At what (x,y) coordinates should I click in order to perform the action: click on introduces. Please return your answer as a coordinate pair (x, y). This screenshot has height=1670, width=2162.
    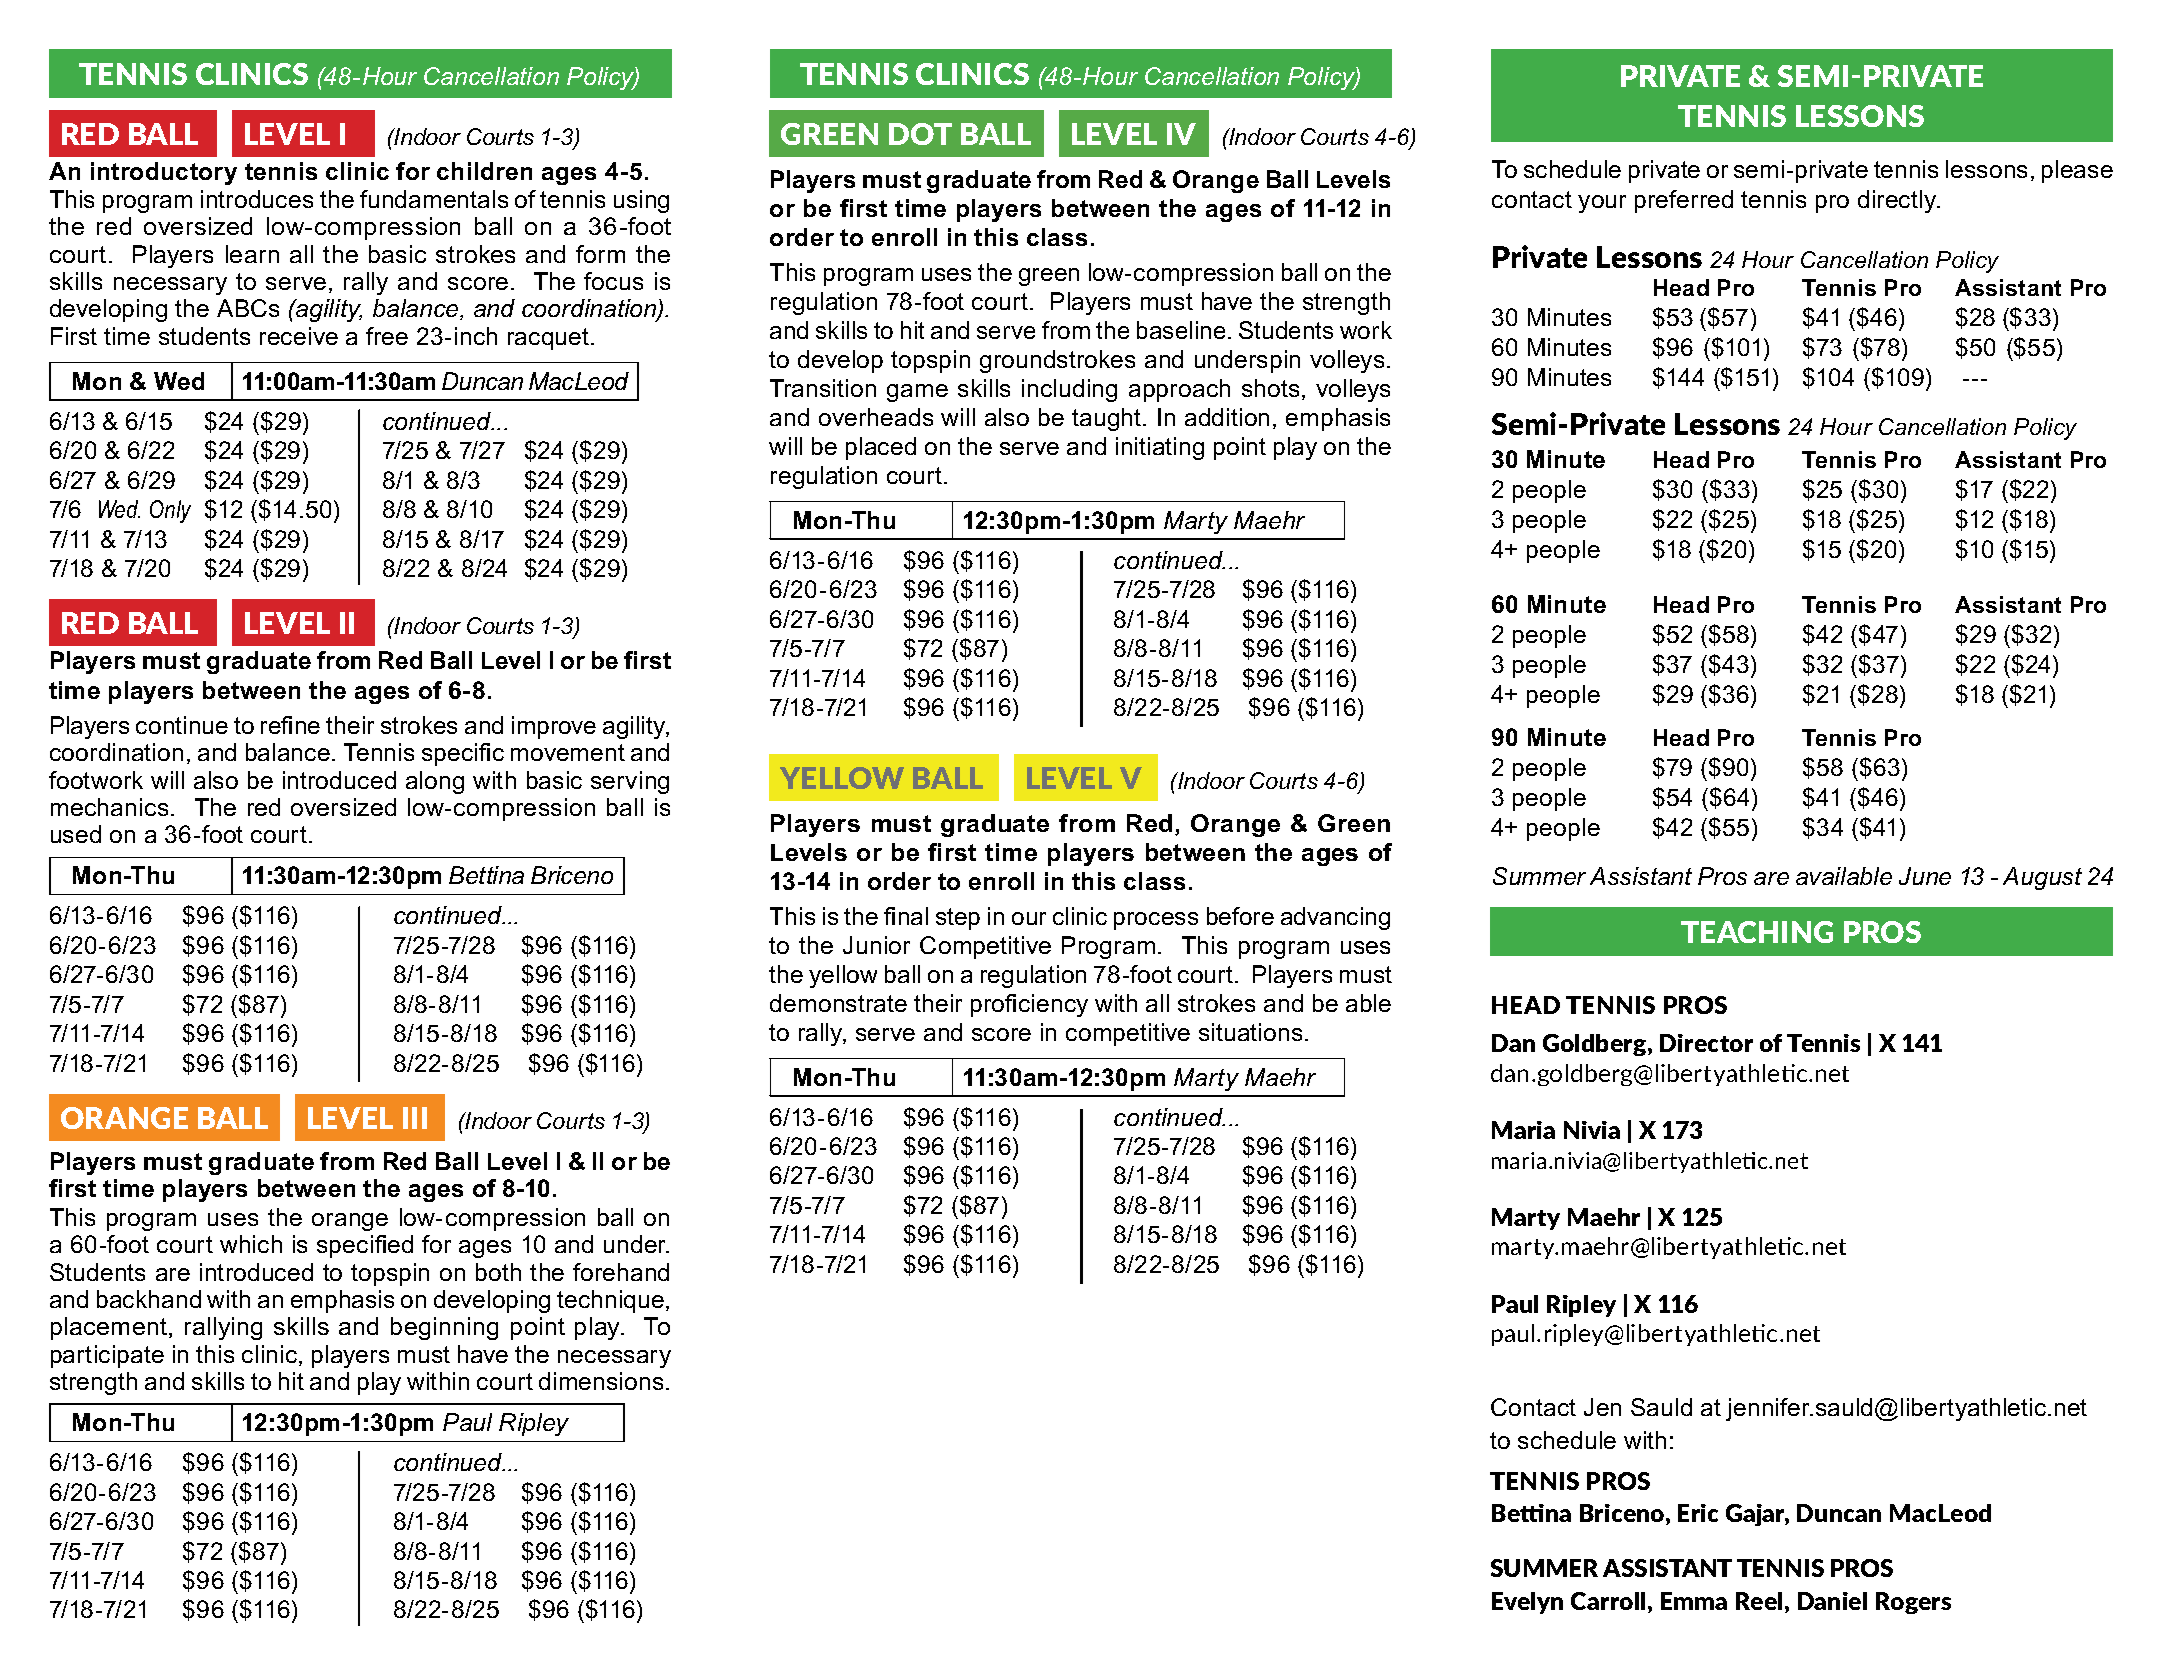
    Looking at the image, I should click on (257, 199).
